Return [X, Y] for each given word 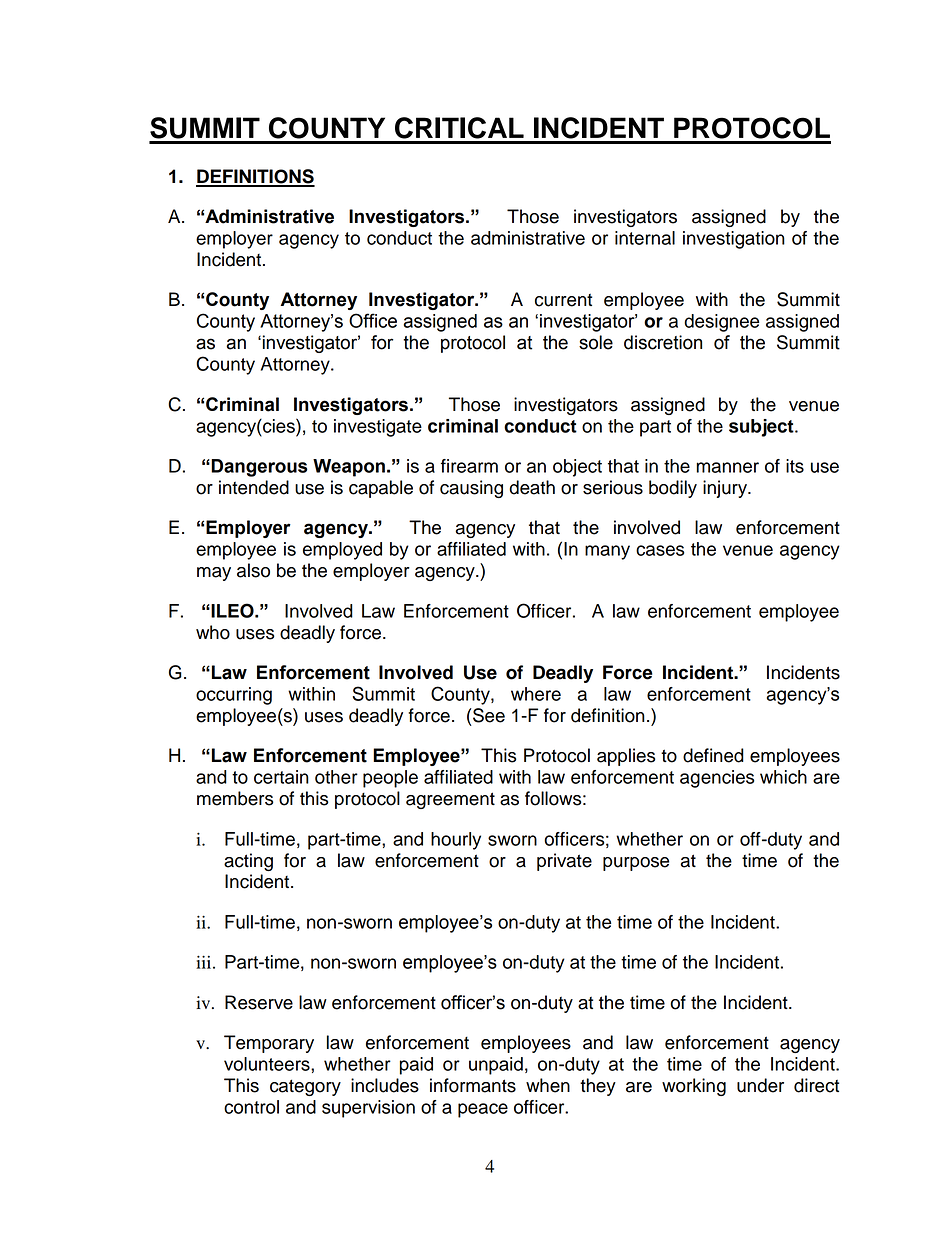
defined [713, 755]
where [536, 694]
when [548, 1085]
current [563, 300]
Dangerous [258, 468]
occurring [234, 696]
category [305, 1087]
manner [728, 467]
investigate [378, 428]
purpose [636, 864]
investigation [734, 240]
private [564, 862]
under [760, 1085]
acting [248, 862]
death [532, 487]
